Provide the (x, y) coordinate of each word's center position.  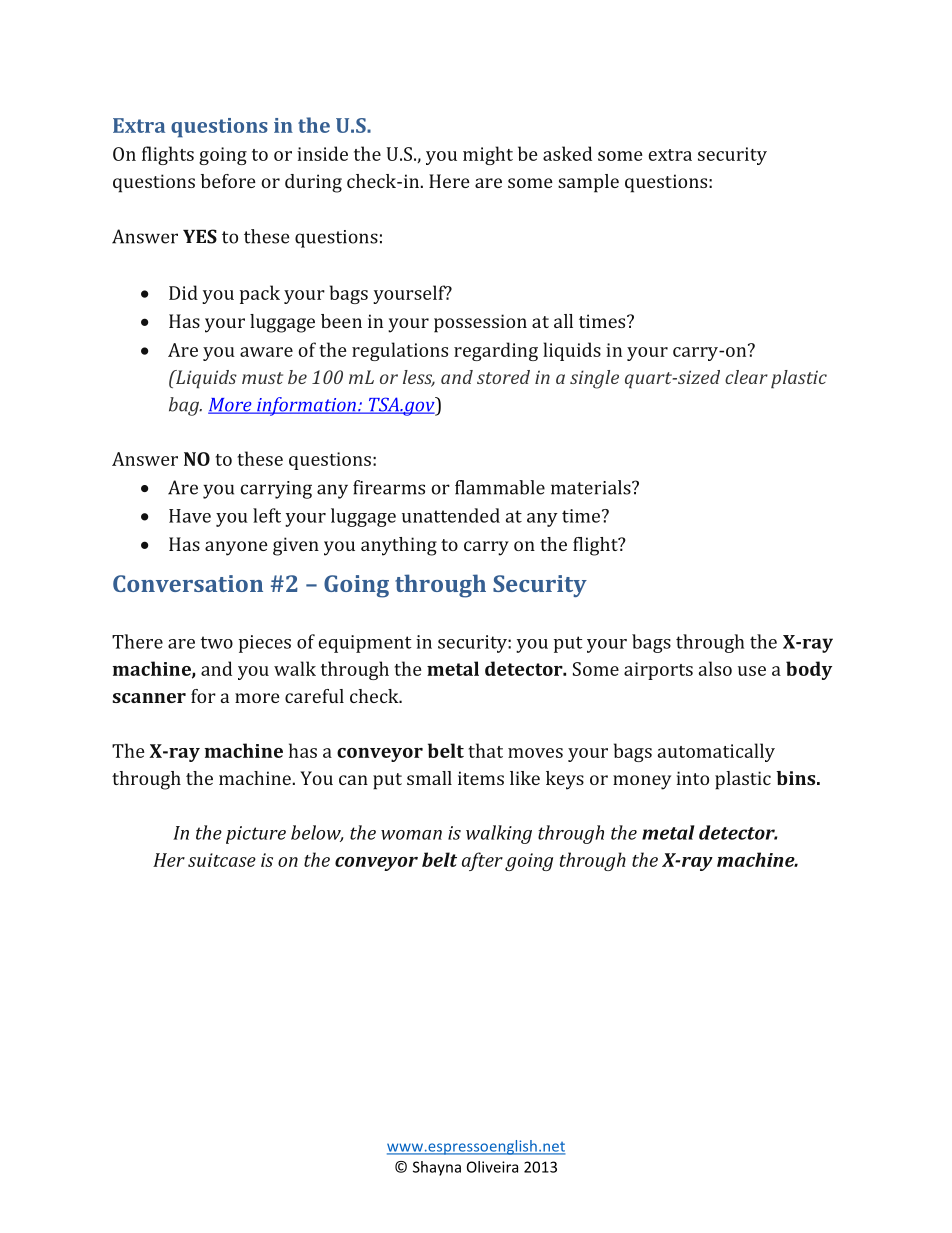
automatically (716, 752)
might (488, 155)
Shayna (437, 1168)
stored (503, 377)
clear (746, 377)
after (482, 861)
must (262, 378)
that (485, 750)
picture (256, 835)
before (228, 181)
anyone (236, 548)
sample (588, 183)
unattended (451, 515)
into (693, 778)
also (715, 668)
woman (411, 835)
